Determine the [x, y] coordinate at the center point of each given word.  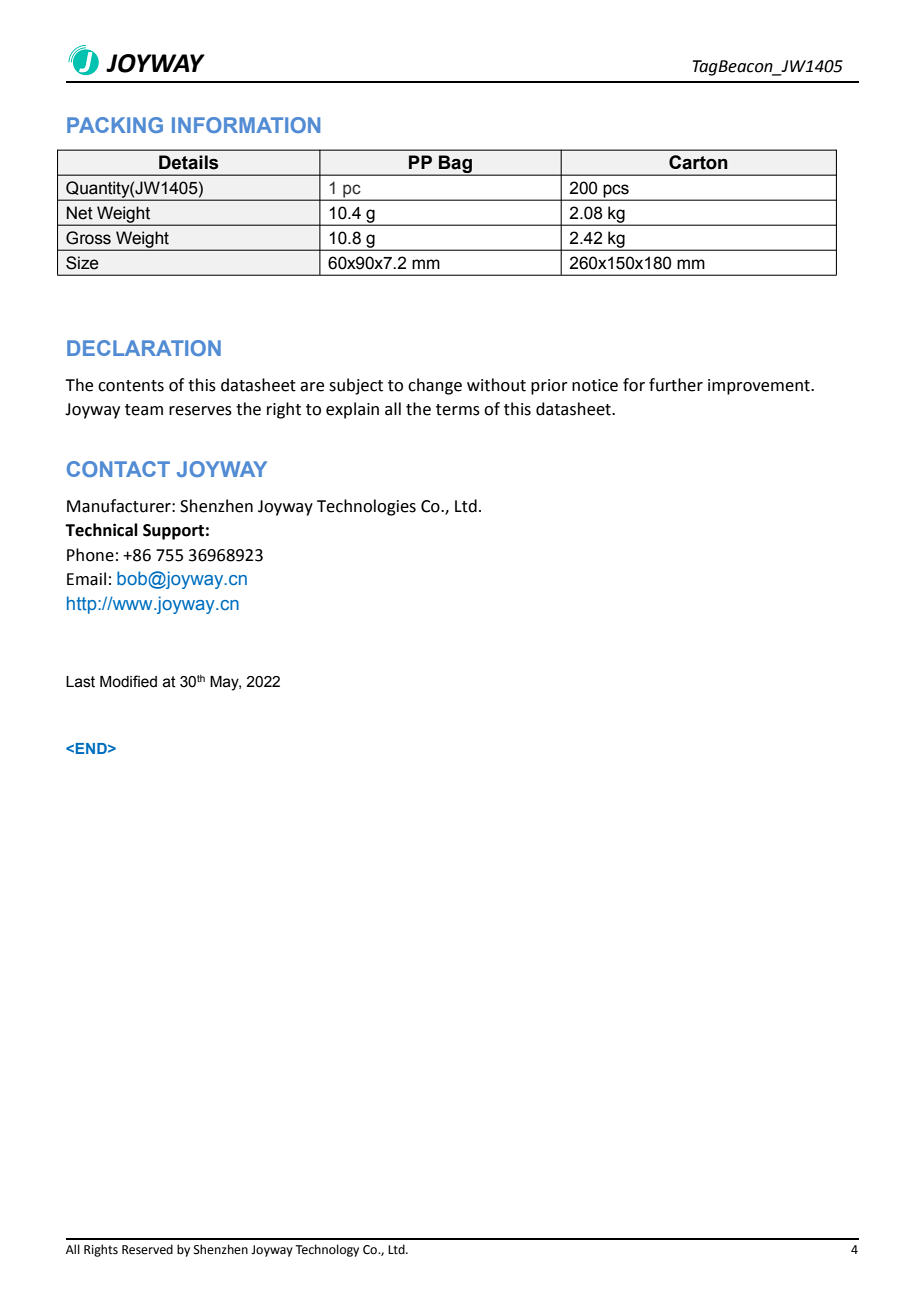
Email [86, 579]
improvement [760, 387]
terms [458, 410]
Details [188, 162]
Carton [698, 162]
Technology [327, 1250]
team [144, 410]
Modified [128, 681]
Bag [455, 165]
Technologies [366, 507]
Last [80, 682]
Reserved [147, 1249]
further [676, 385]
